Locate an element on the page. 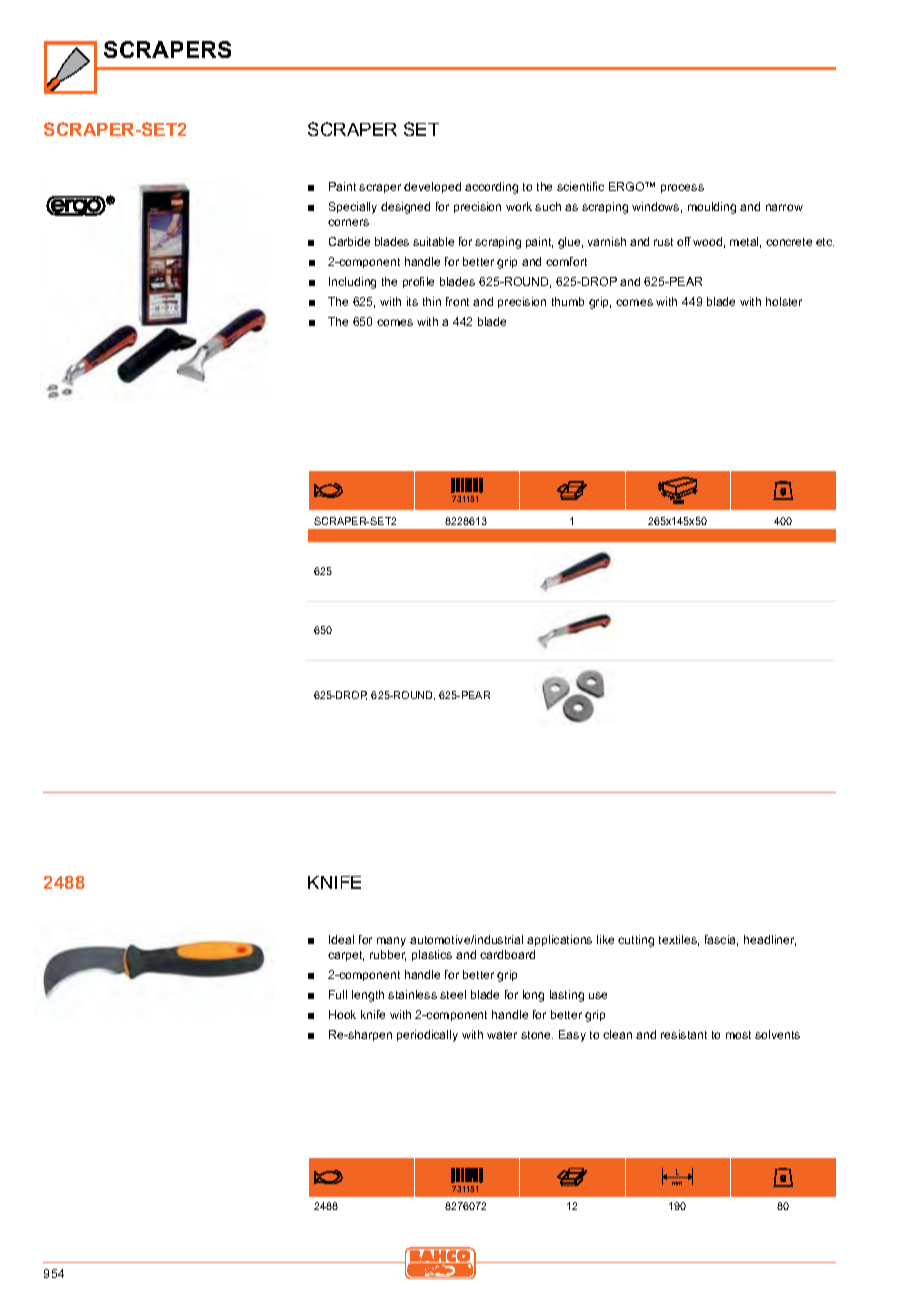 The height and width of the page is (1308, 924). its is located at coordinates (412, 301).
